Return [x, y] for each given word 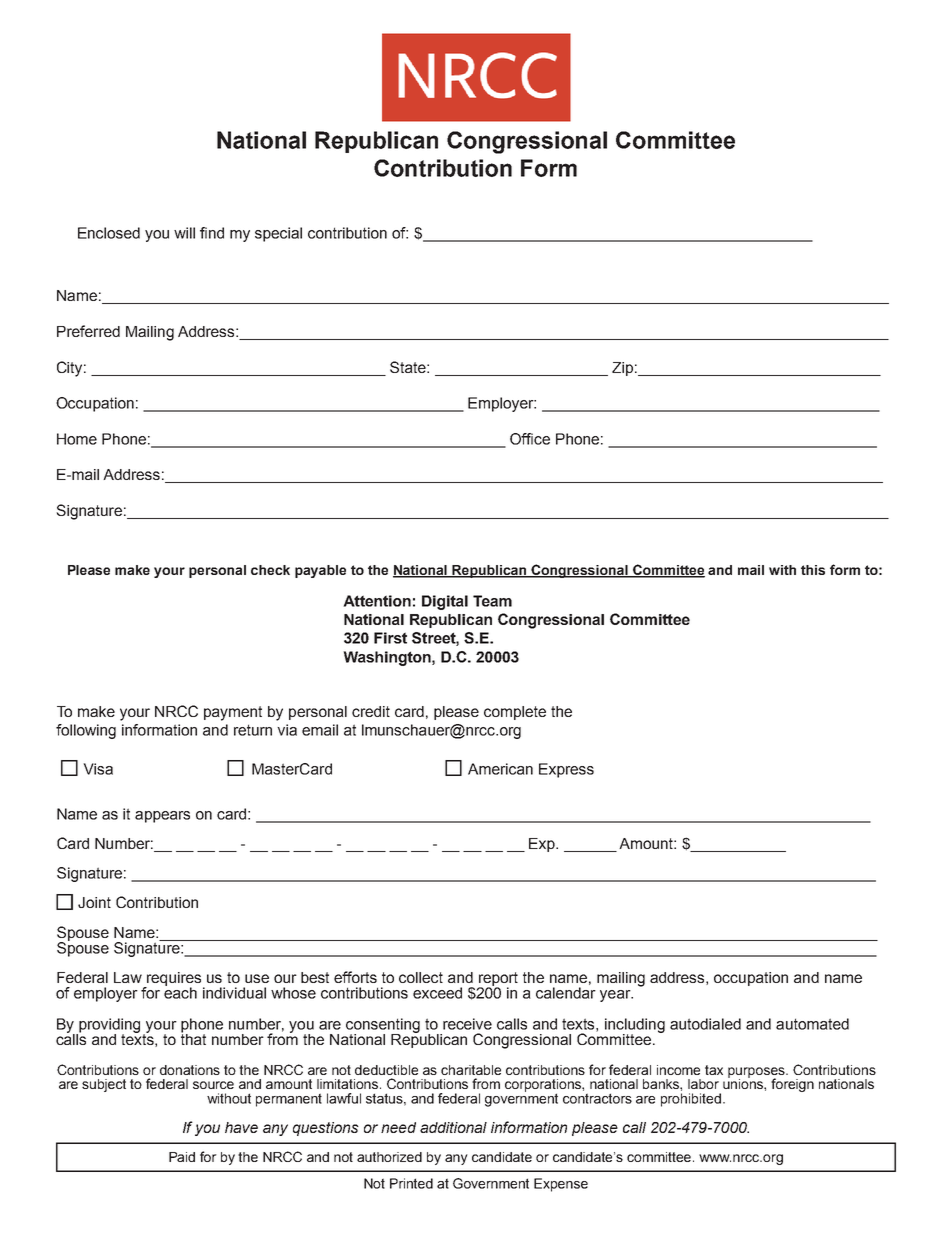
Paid [182, 1157]
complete [515, 713]
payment [233, 713]
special [278, 234]
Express [566, 770]
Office [530, 439]
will [184, 233]
